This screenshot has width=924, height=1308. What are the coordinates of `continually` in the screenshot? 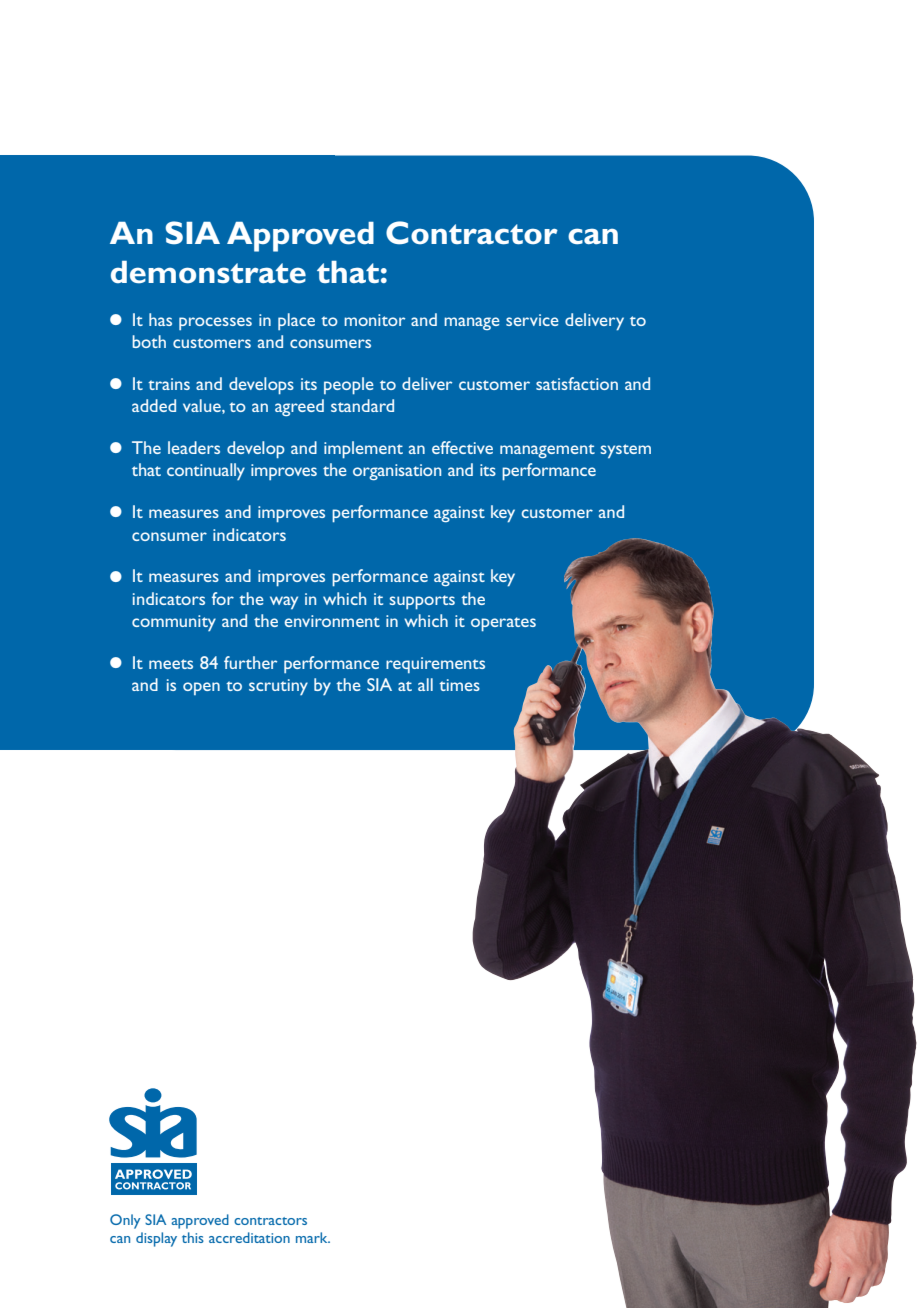 It's located at (206, 471).
